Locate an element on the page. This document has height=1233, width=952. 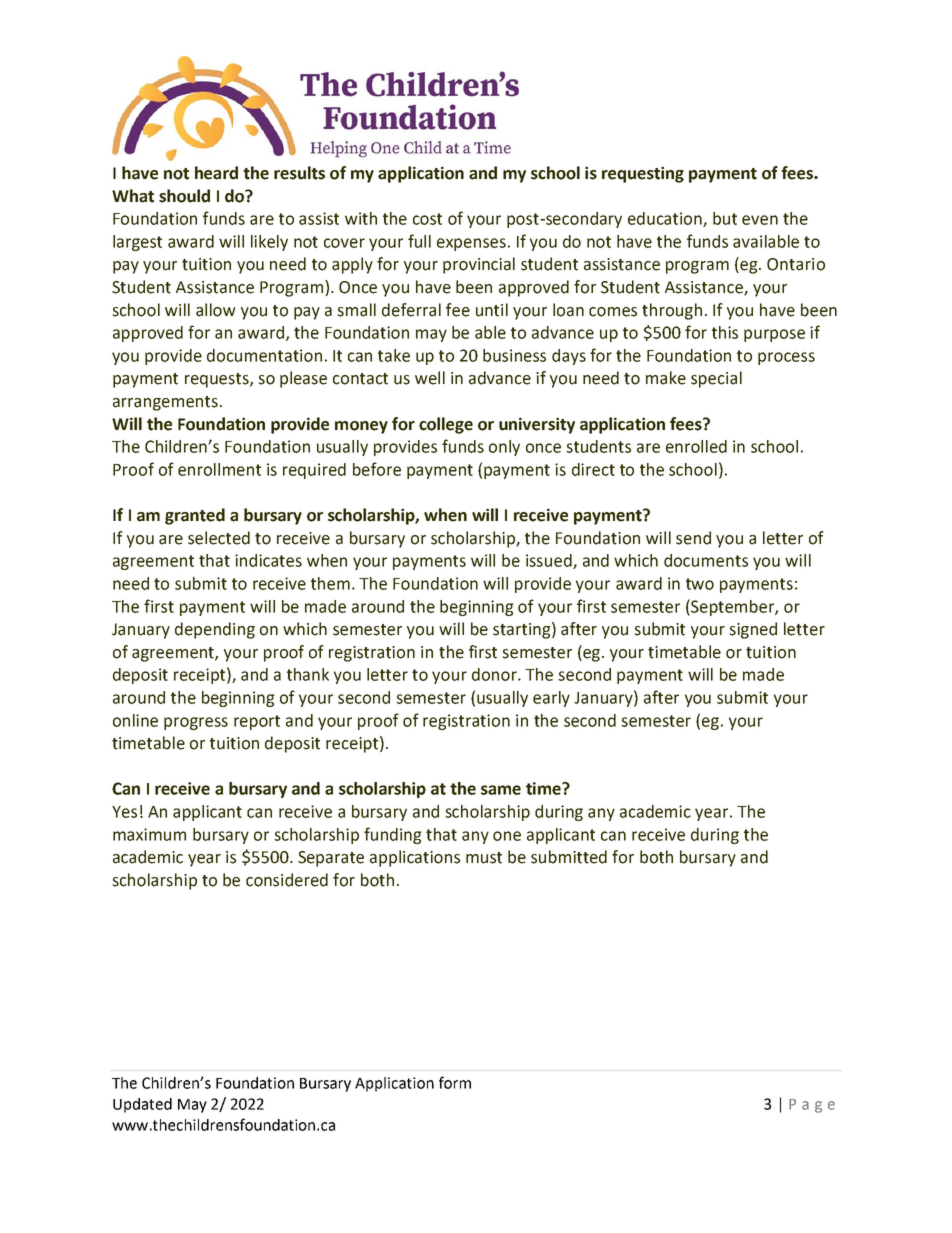
cost is located at coordinates (427, 219).
